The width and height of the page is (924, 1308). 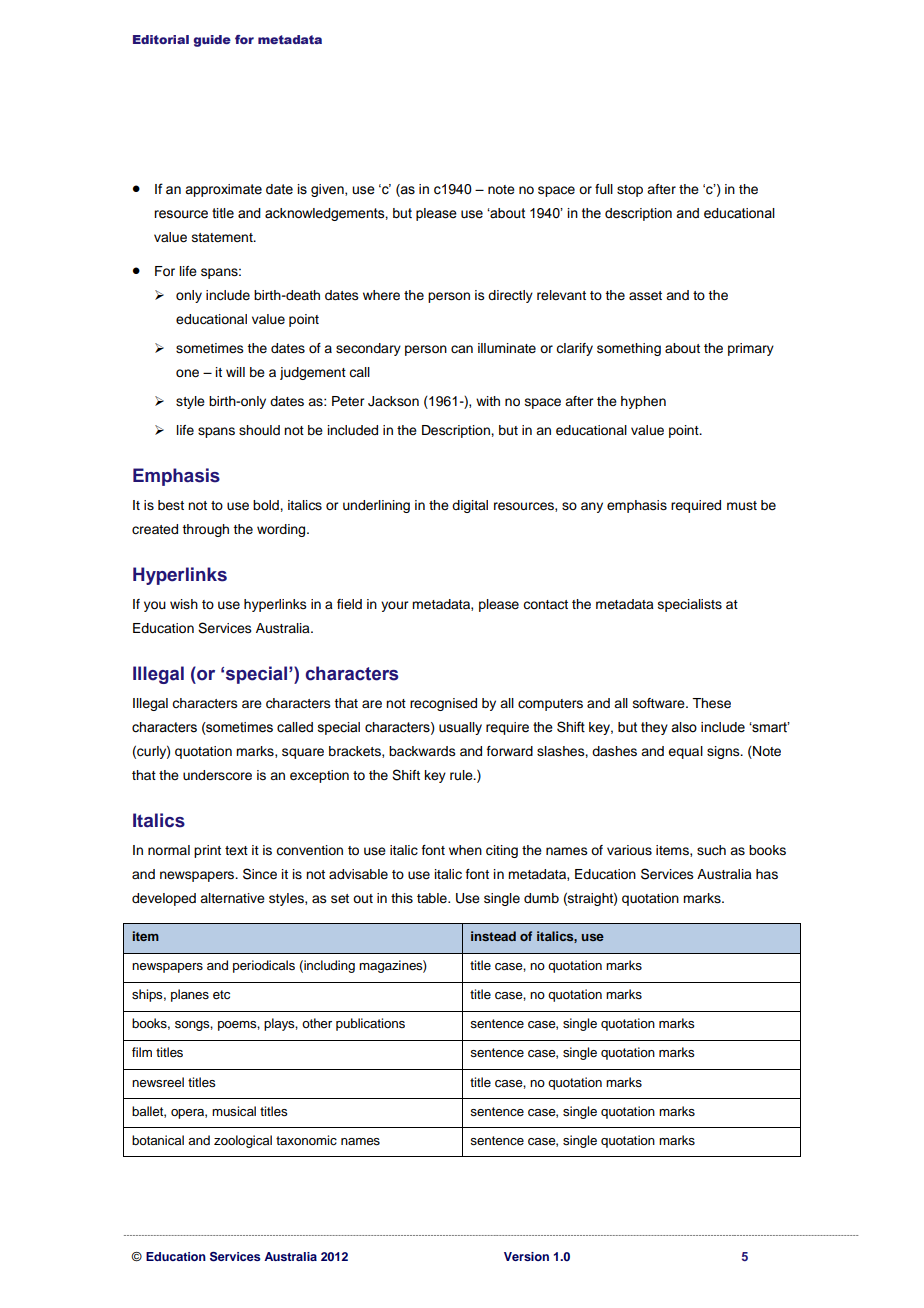 What do you see at coordinates (630, 191) in the page?
I see `stop` at bounding box center [630, 191].
